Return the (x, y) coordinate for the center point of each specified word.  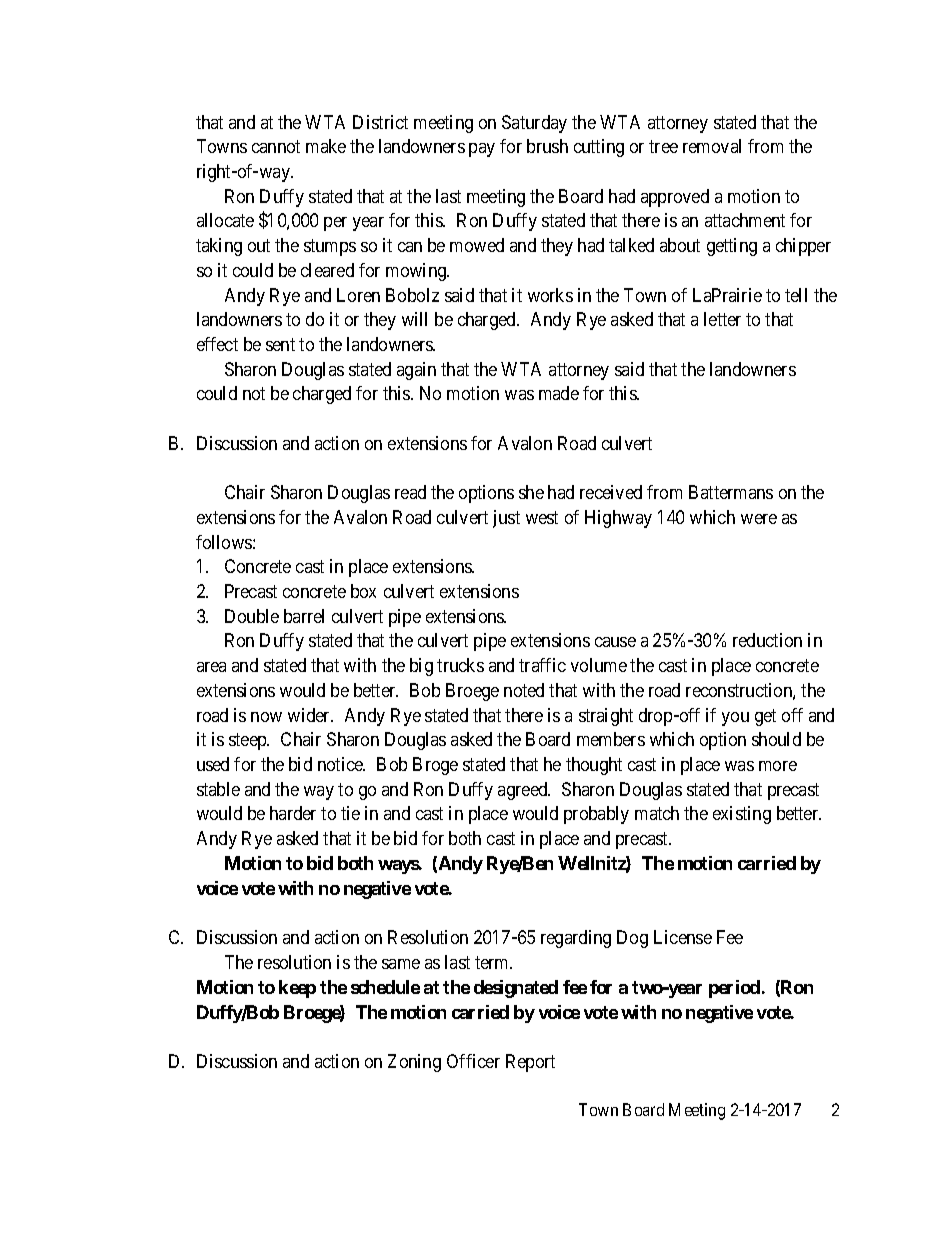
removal (712, 146)
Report (530, 1063)
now (266, 717)
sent (280, 344)
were (759, 519)
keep (297, 989)
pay (482, 150)
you (735, 719)
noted (524, 690)
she (531, 492)
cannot (276, 146)
